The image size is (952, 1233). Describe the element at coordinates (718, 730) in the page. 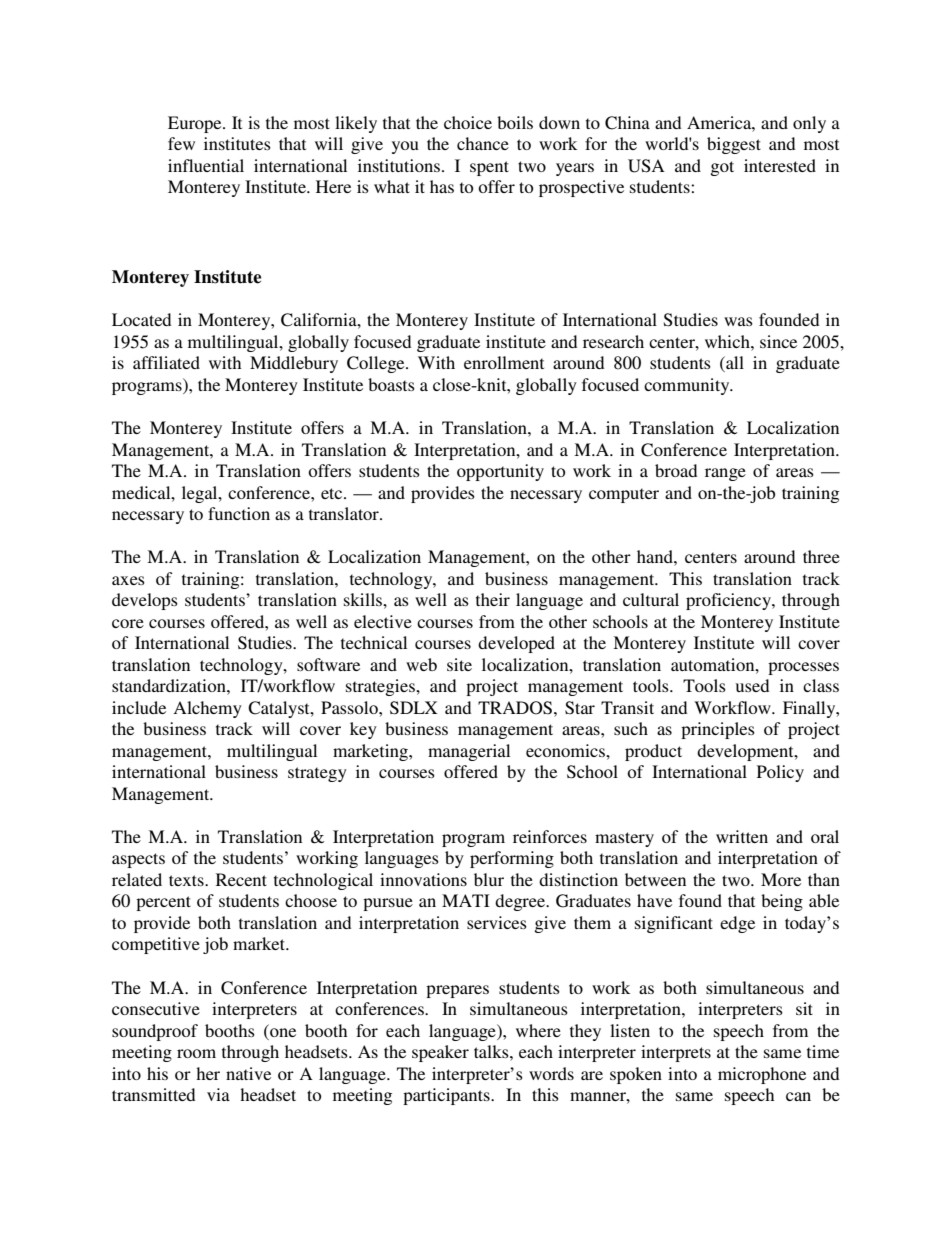

I see `principles` at that location.
